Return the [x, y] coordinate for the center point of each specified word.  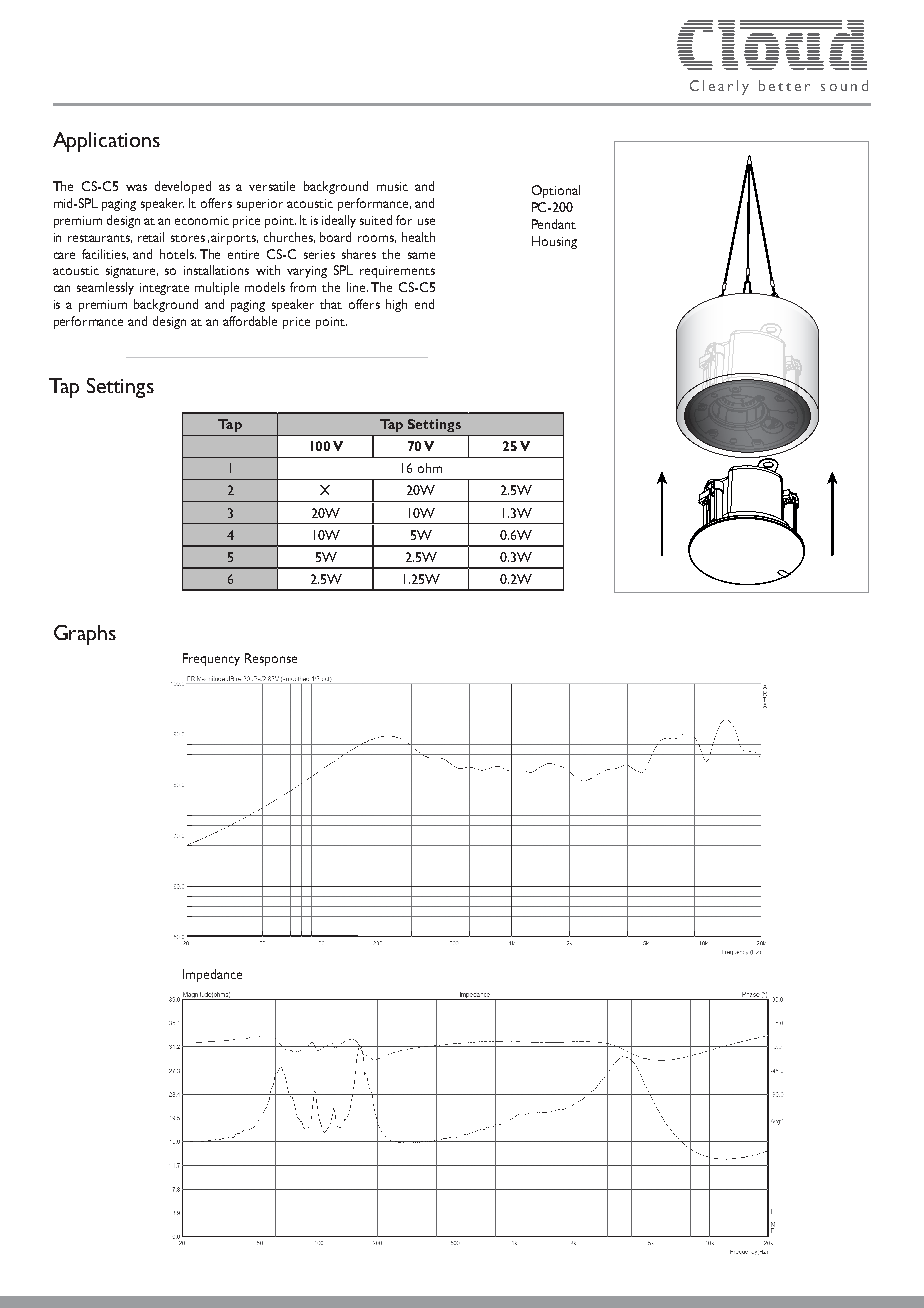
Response [271, 659]
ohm [430, 468]
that [331, 304]
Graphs [85, 635]
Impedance [212, 975]
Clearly [719, 87]
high [396, 305]
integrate [164, 289]
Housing [554, 242]
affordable [250, 321]
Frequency [211, 659]
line [357, 287]
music [392, 186]
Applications [106, 142]
